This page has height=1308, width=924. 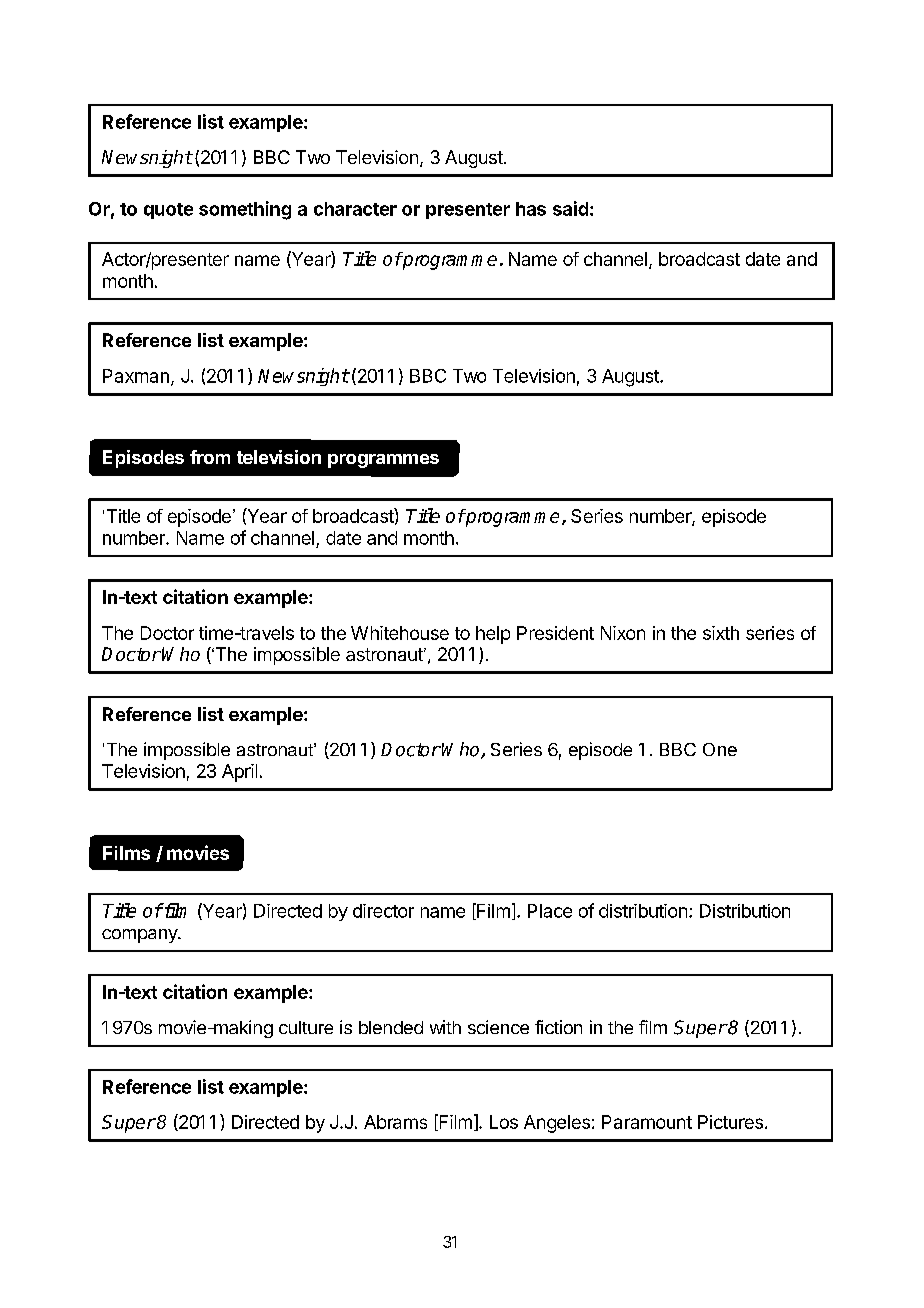 What do you see at coordinates (239, 773) in the page?
I see `April` at bounding box center [239, 773].
